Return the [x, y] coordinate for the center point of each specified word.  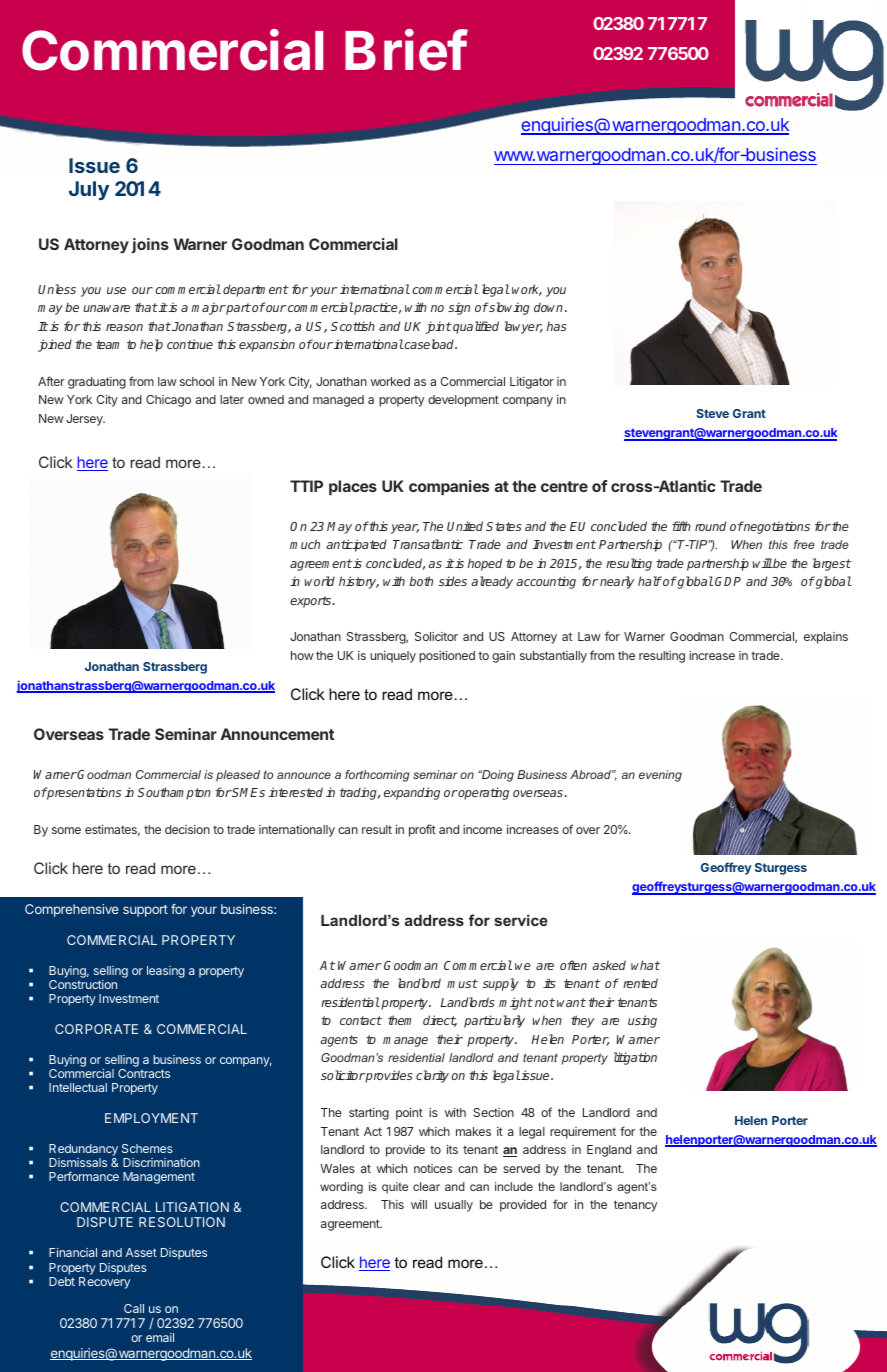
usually [454, 1206]
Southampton [174, 793]
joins [150, 245]
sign [459, 308]
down [550, 307]
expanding [412, 793]
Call [134, 1308]
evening [660, 776]
